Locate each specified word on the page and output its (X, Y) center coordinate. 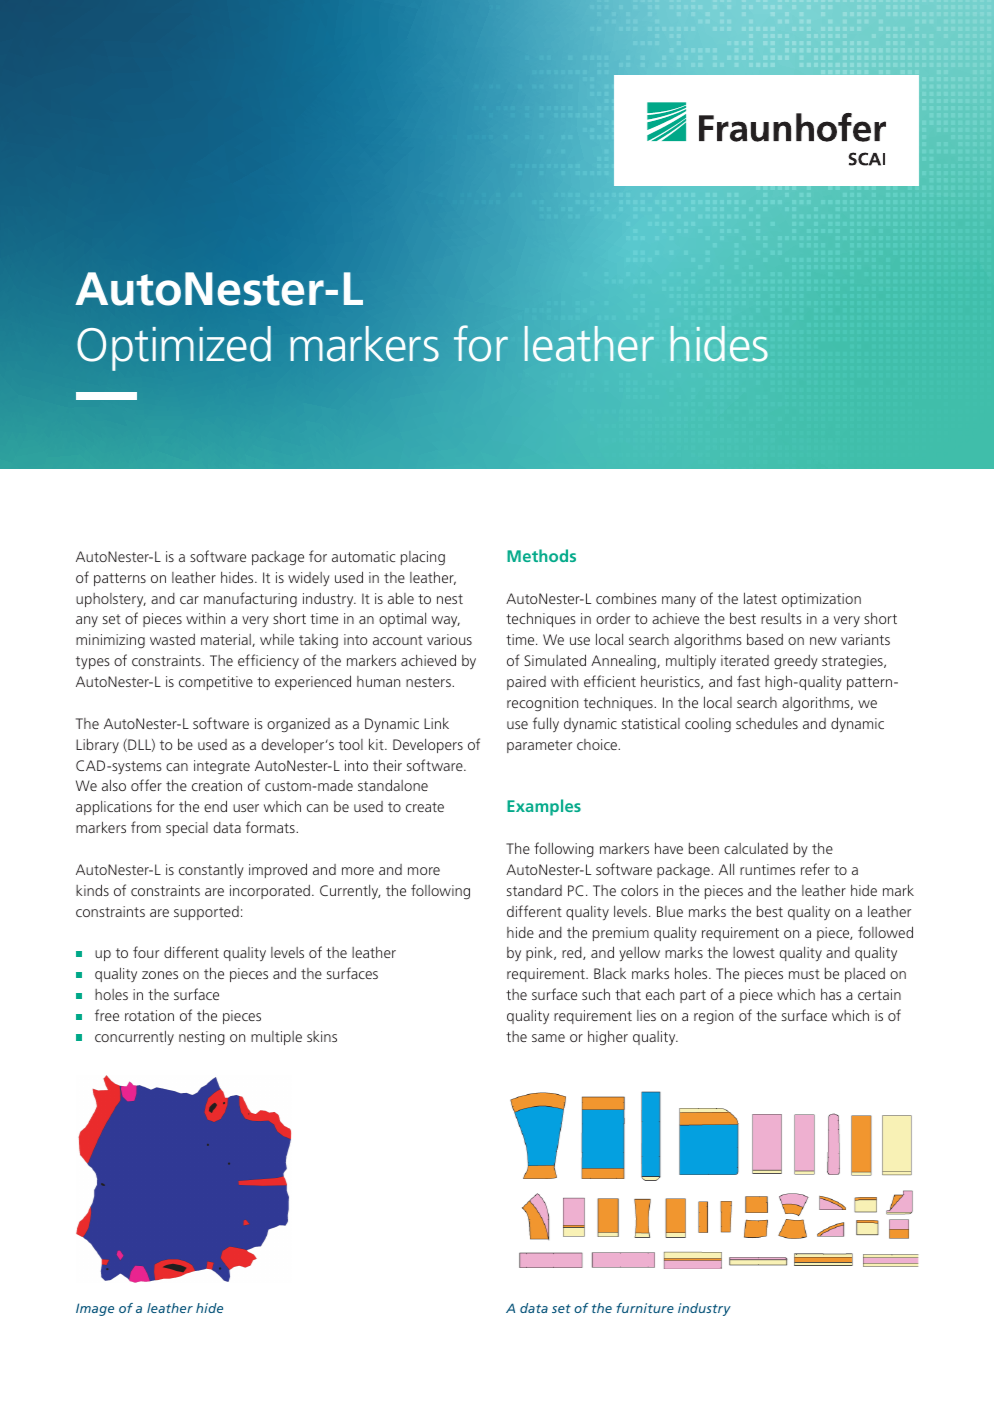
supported (206, 913)
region (713, 1017)
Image (95, 1309)
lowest (754, 952)
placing (423, 558)
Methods (541, 555)
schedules (767, 723)
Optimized (174, 348)
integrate (222, 767)
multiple (276, 1038)
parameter (539, 746)
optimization (821, 600)
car (189, 600)
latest (760, 598)
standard (534, 890)
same (548, 1038)
